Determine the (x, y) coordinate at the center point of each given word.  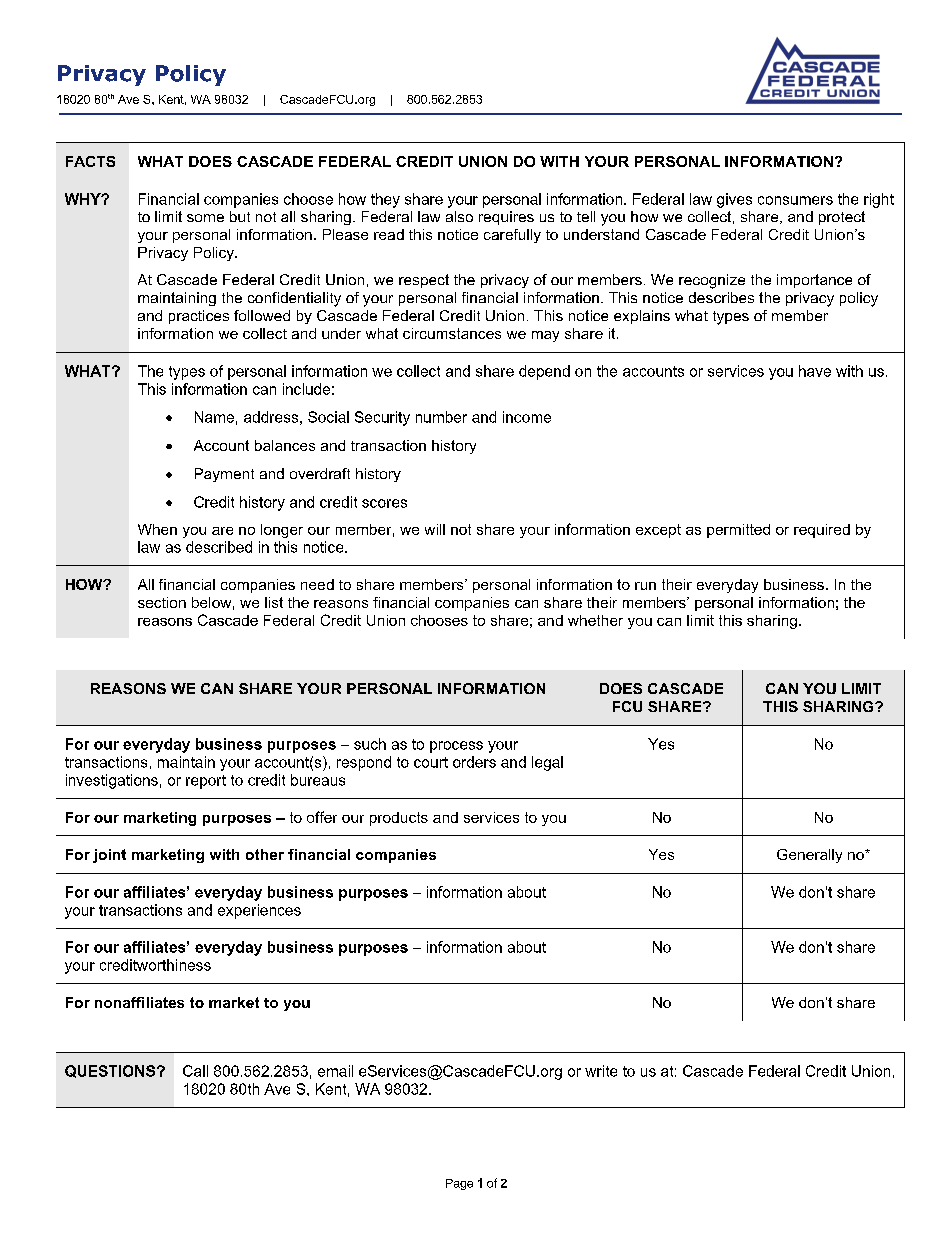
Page (459, 1184)
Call (195, 1071)
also (459, 216)
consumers (795, 200)
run (645, 586)
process (456, 747)
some (205, 218)
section (162, 602)
